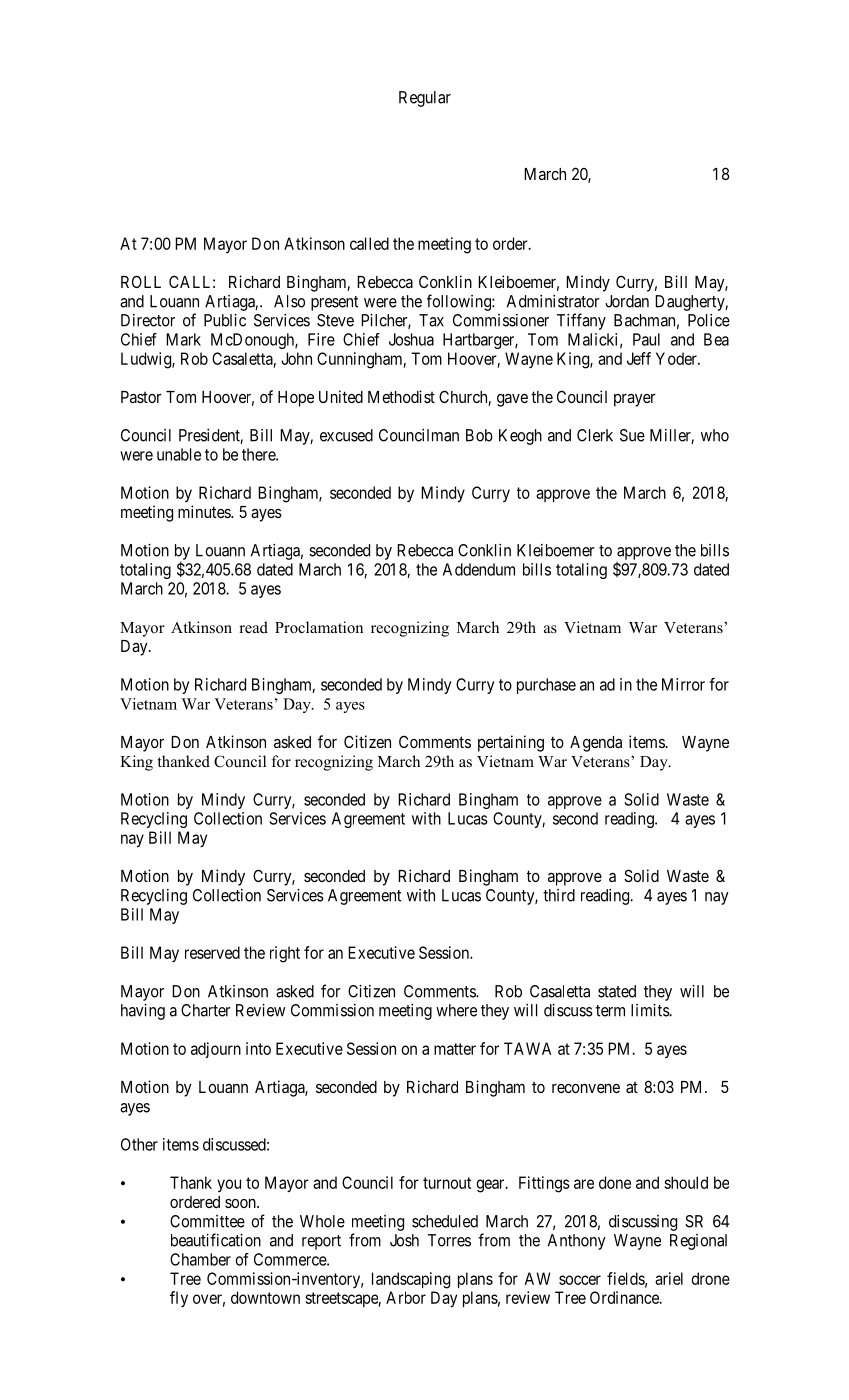  What do you see at coordinates (411, 1280) in the screenshot?
I see `landscaping` at bounding box center [411, 1280].
